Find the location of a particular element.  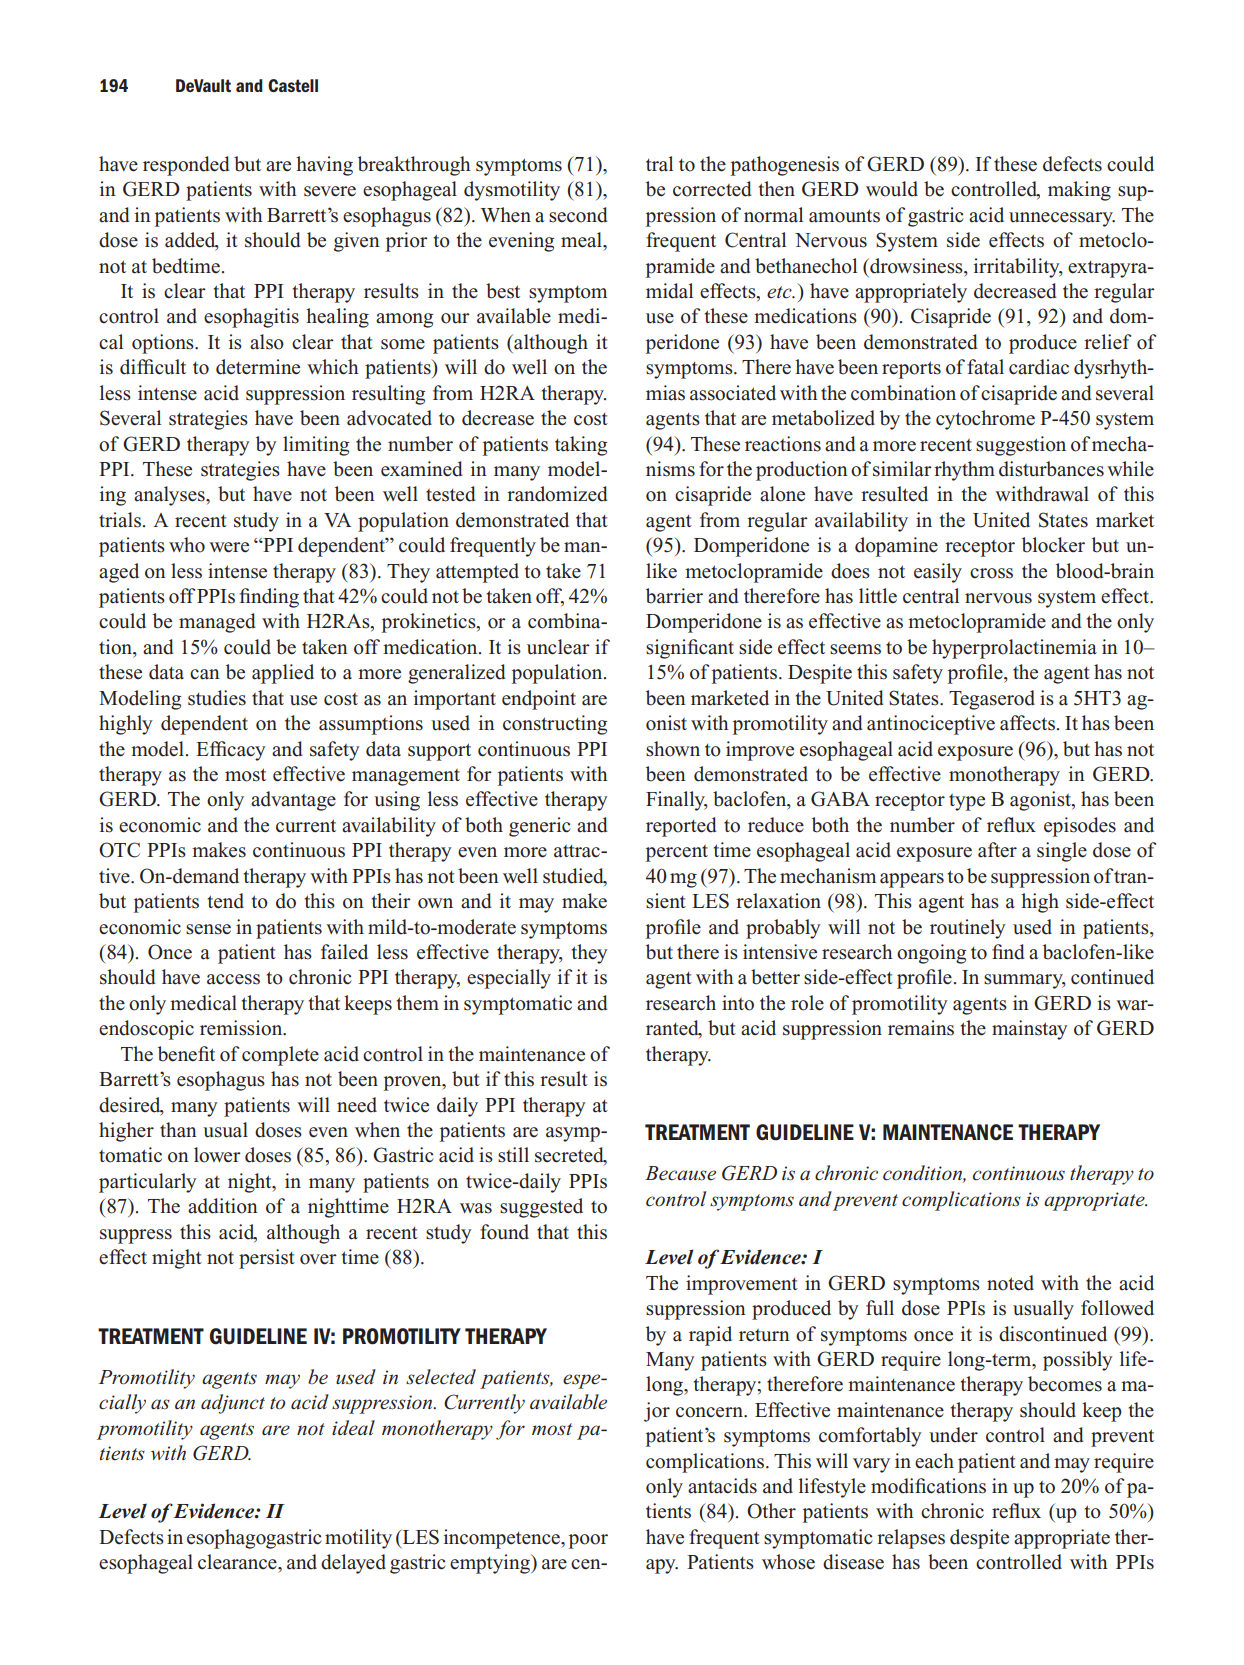

applied is located at coordinates (283, 674).
